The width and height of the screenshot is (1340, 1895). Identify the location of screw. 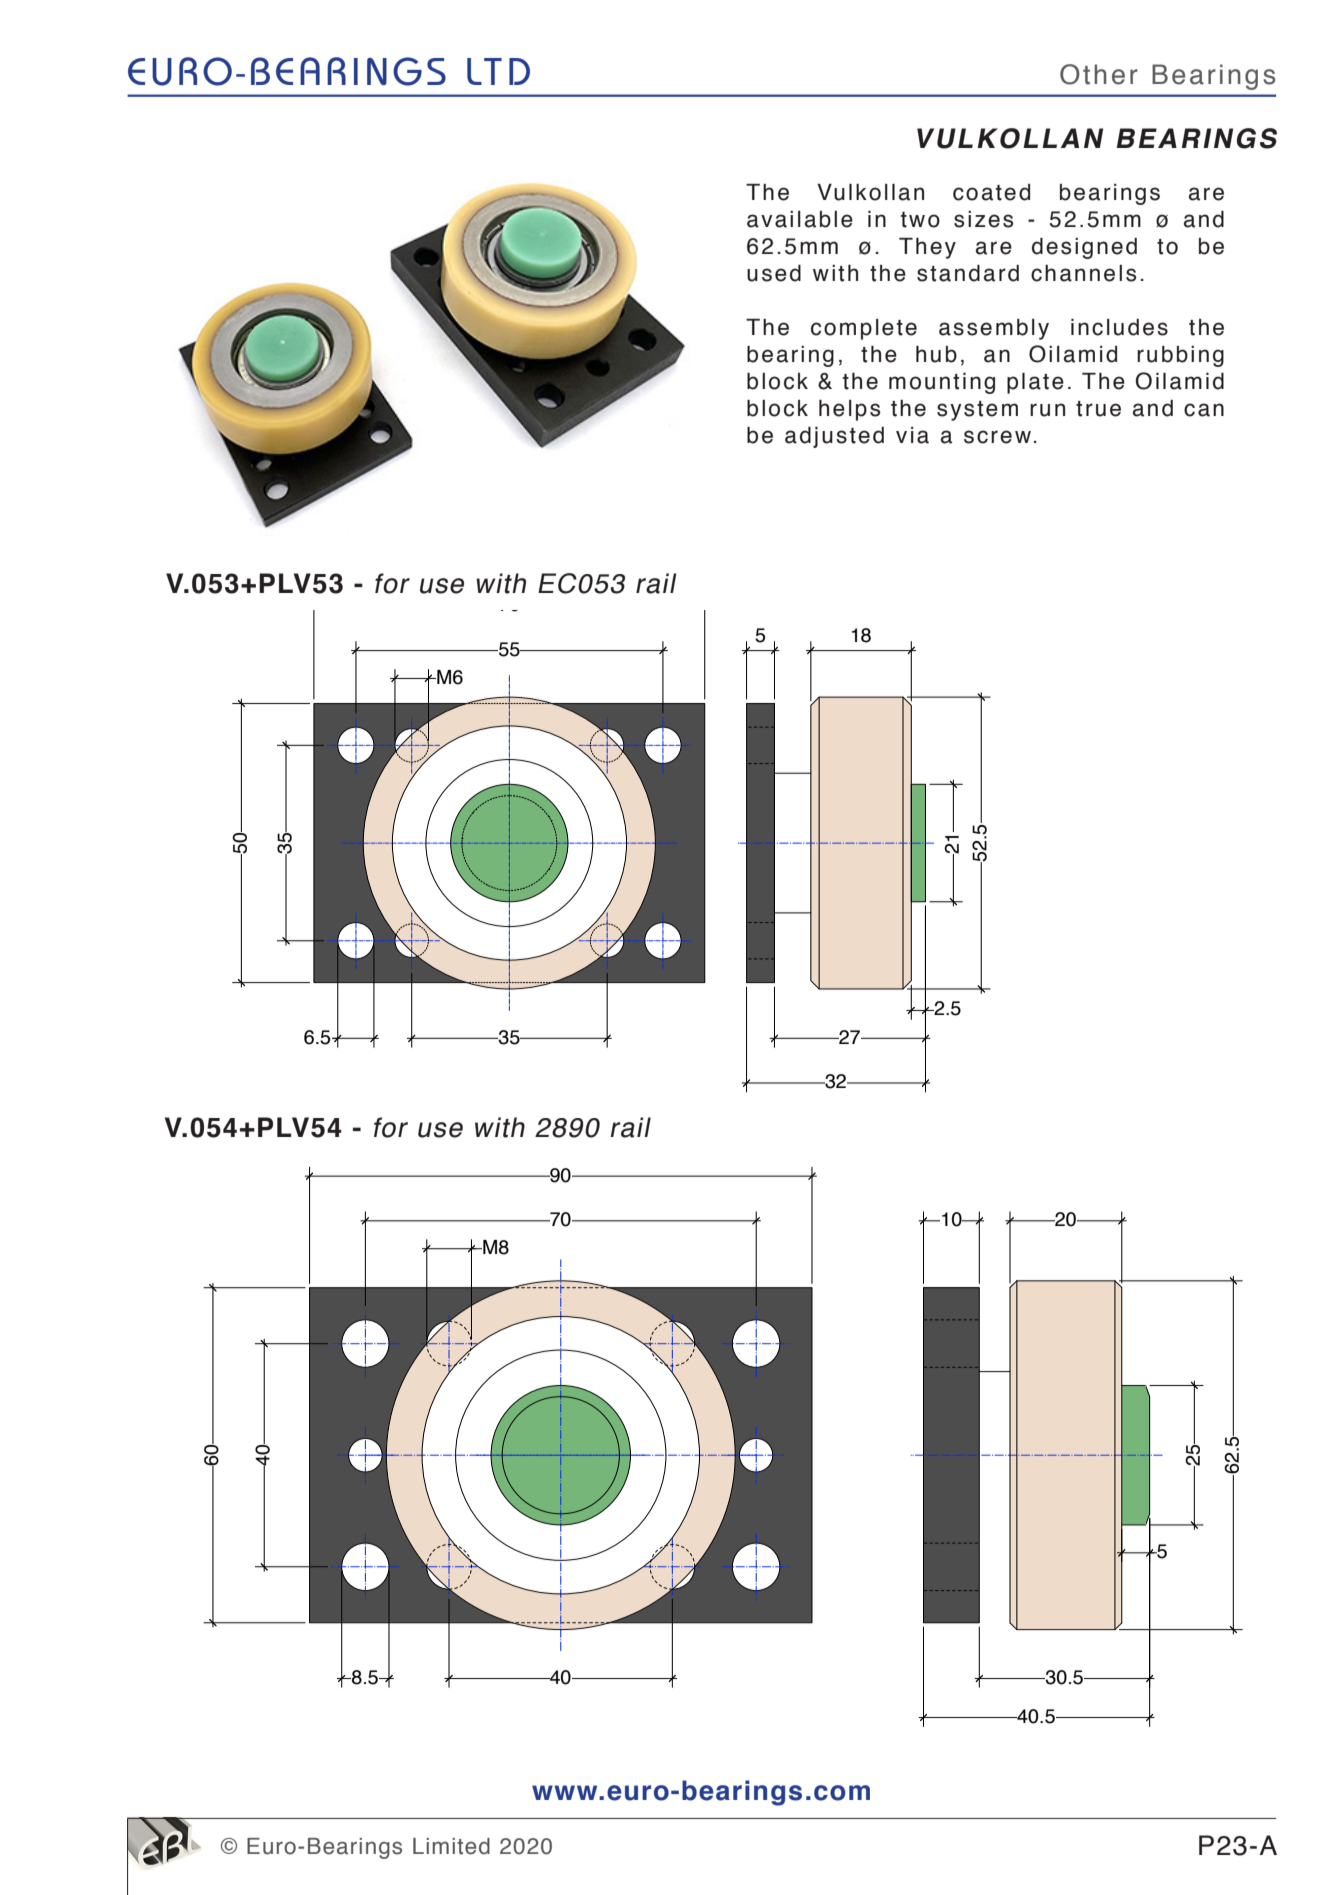
(997, 437).
